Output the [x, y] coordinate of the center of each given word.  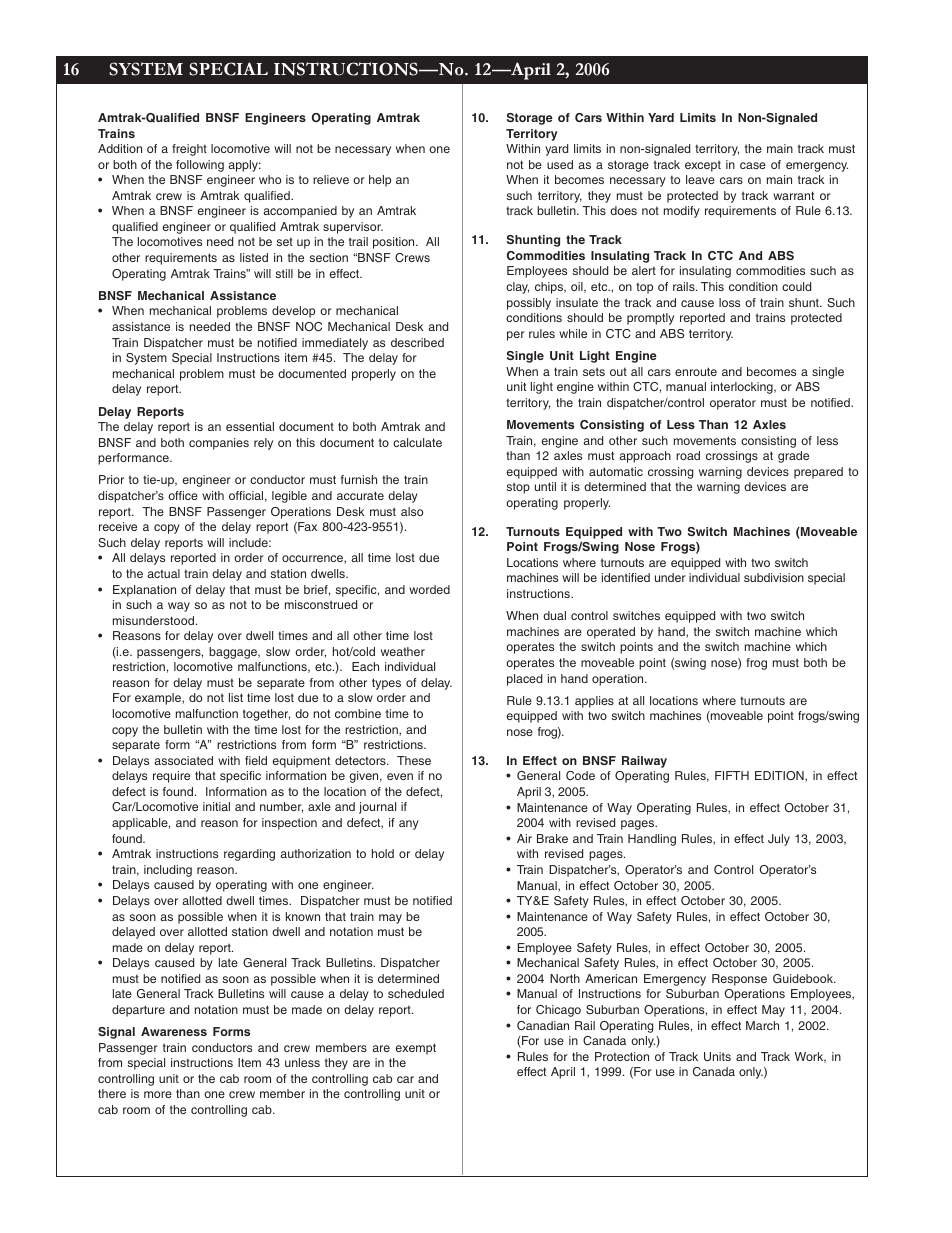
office [183, 495]
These [414, 760]
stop [518, 488]
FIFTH [732, 775]
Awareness [174, 1031]
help [380, 181]
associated [183, 760]
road [688, 455]
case [753, 165]
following [200, 166]
